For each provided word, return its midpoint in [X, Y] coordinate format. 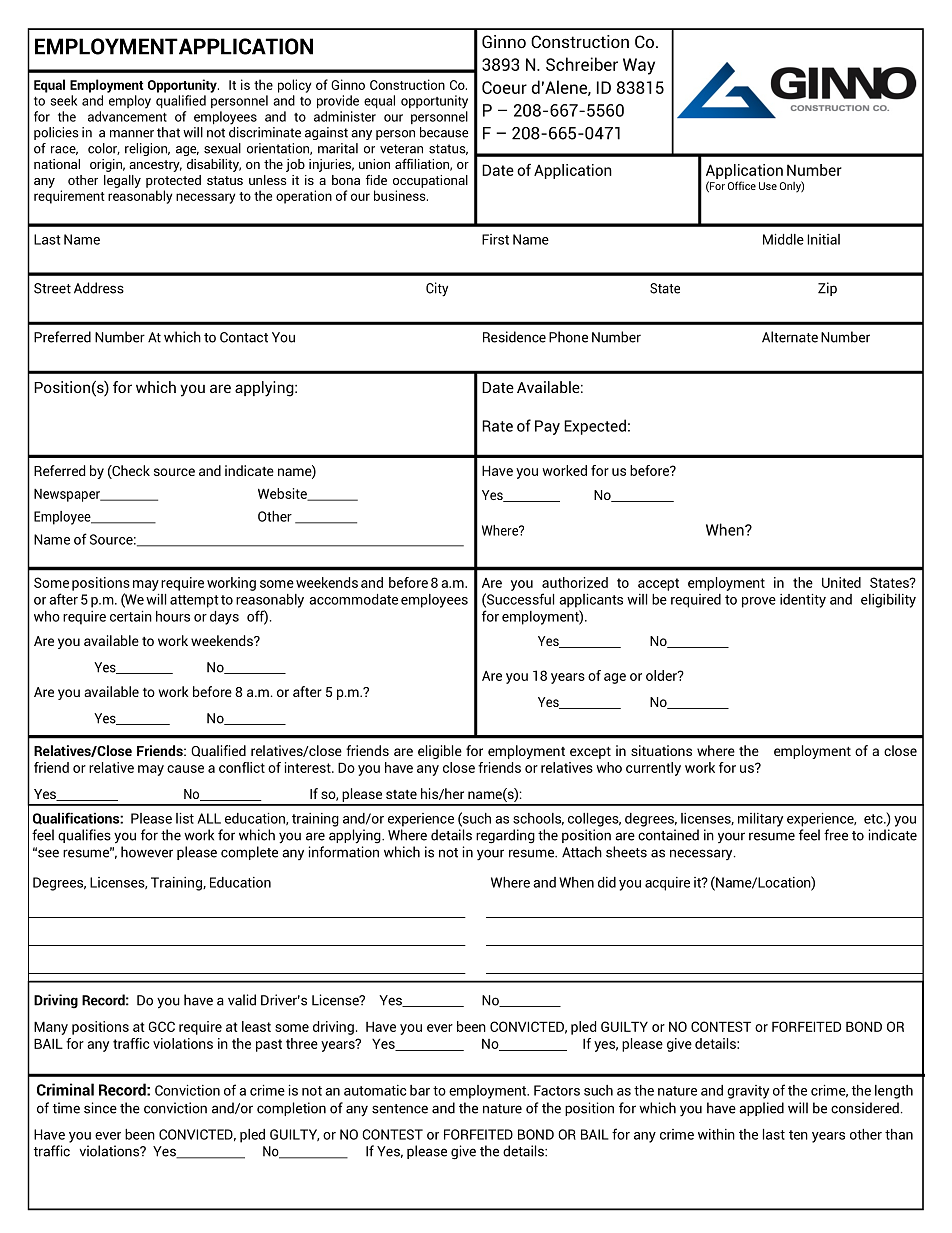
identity [803, 601]
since [100, 1108]
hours [173, 616]
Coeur [504, 87]
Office [742, 185]
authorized [575, 582]
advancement [127, 116]
